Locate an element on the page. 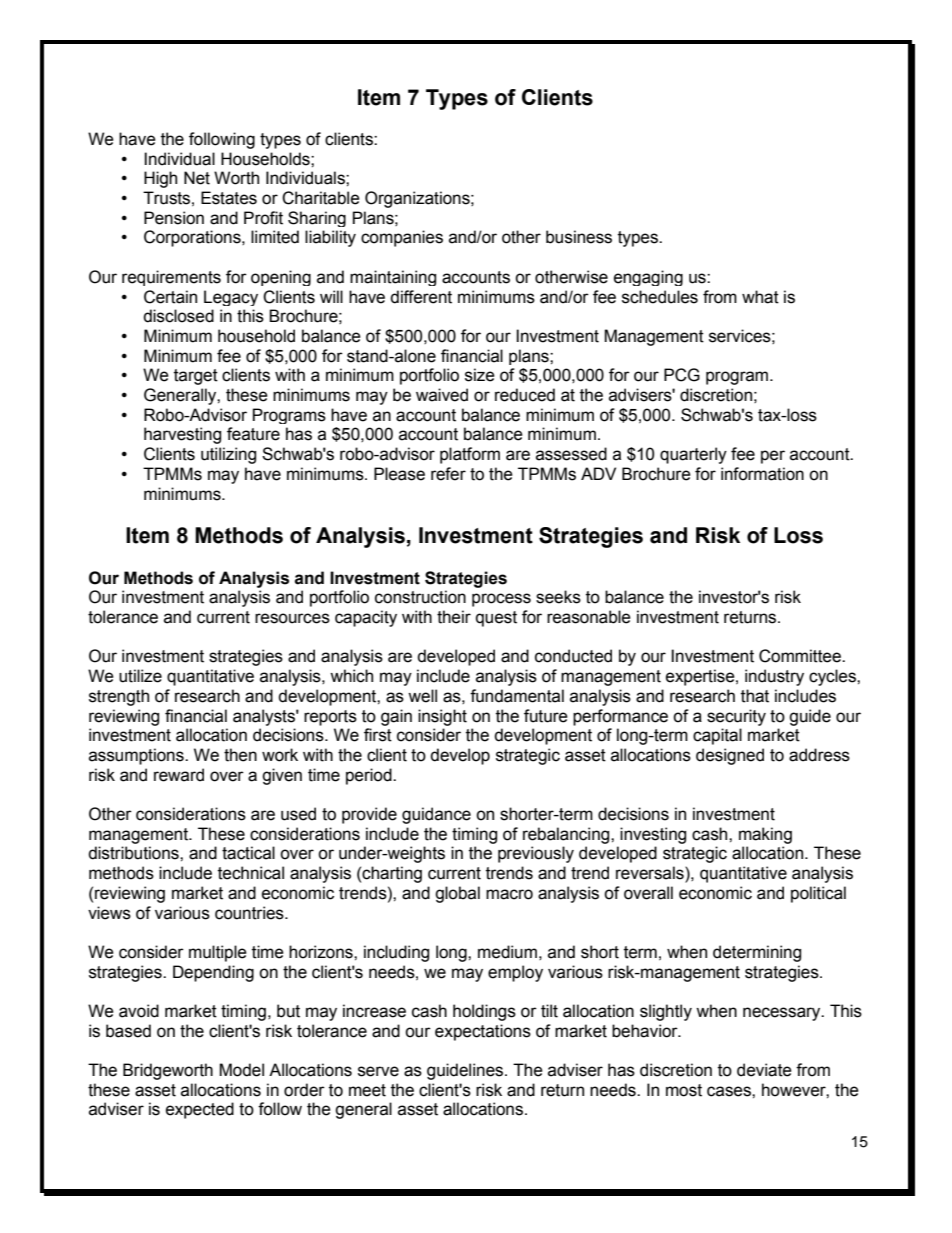  expectations is located at coordinates (483, 1032).
